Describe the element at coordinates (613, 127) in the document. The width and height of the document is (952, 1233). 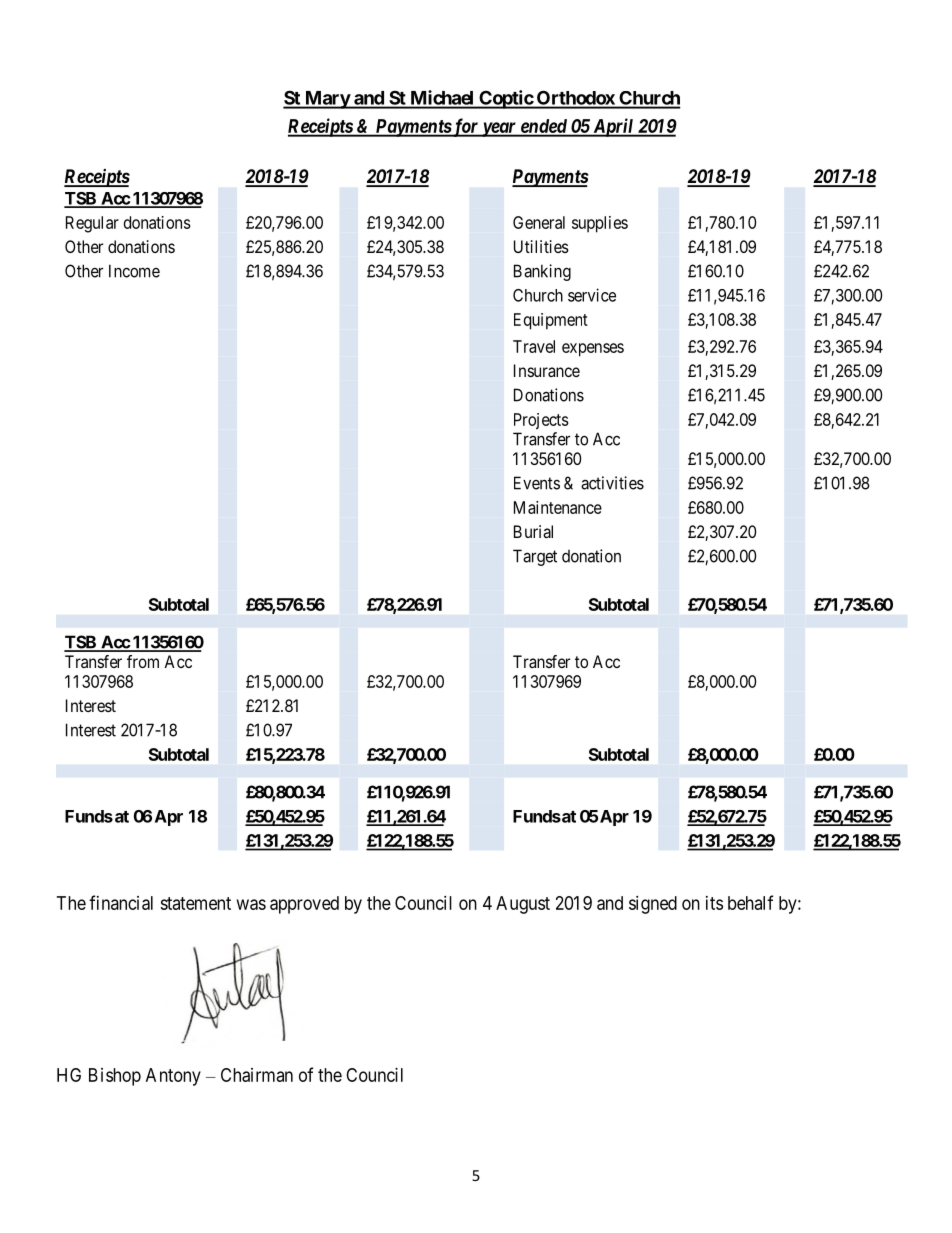
I see `April` at that location.
